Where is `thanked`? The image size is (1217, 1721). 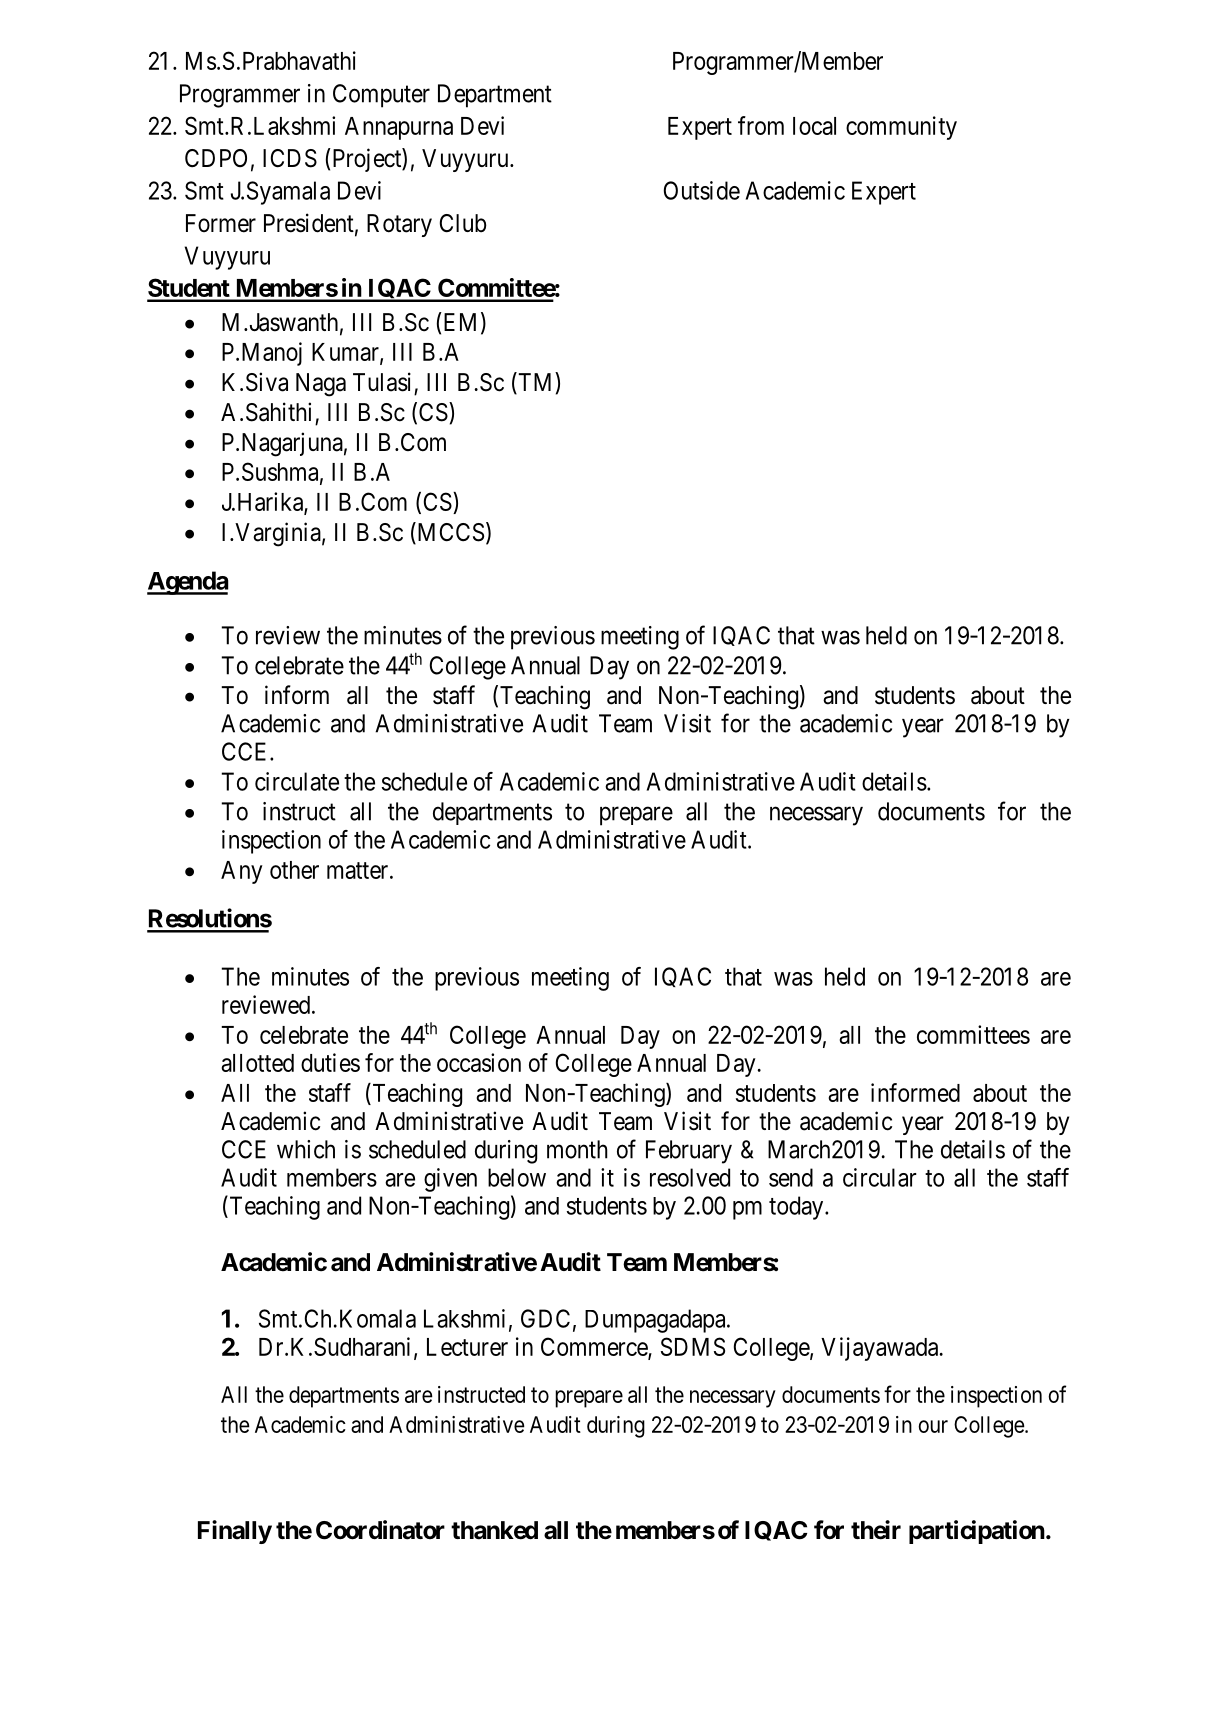
thanked is located at coordinates (494, 1530).
